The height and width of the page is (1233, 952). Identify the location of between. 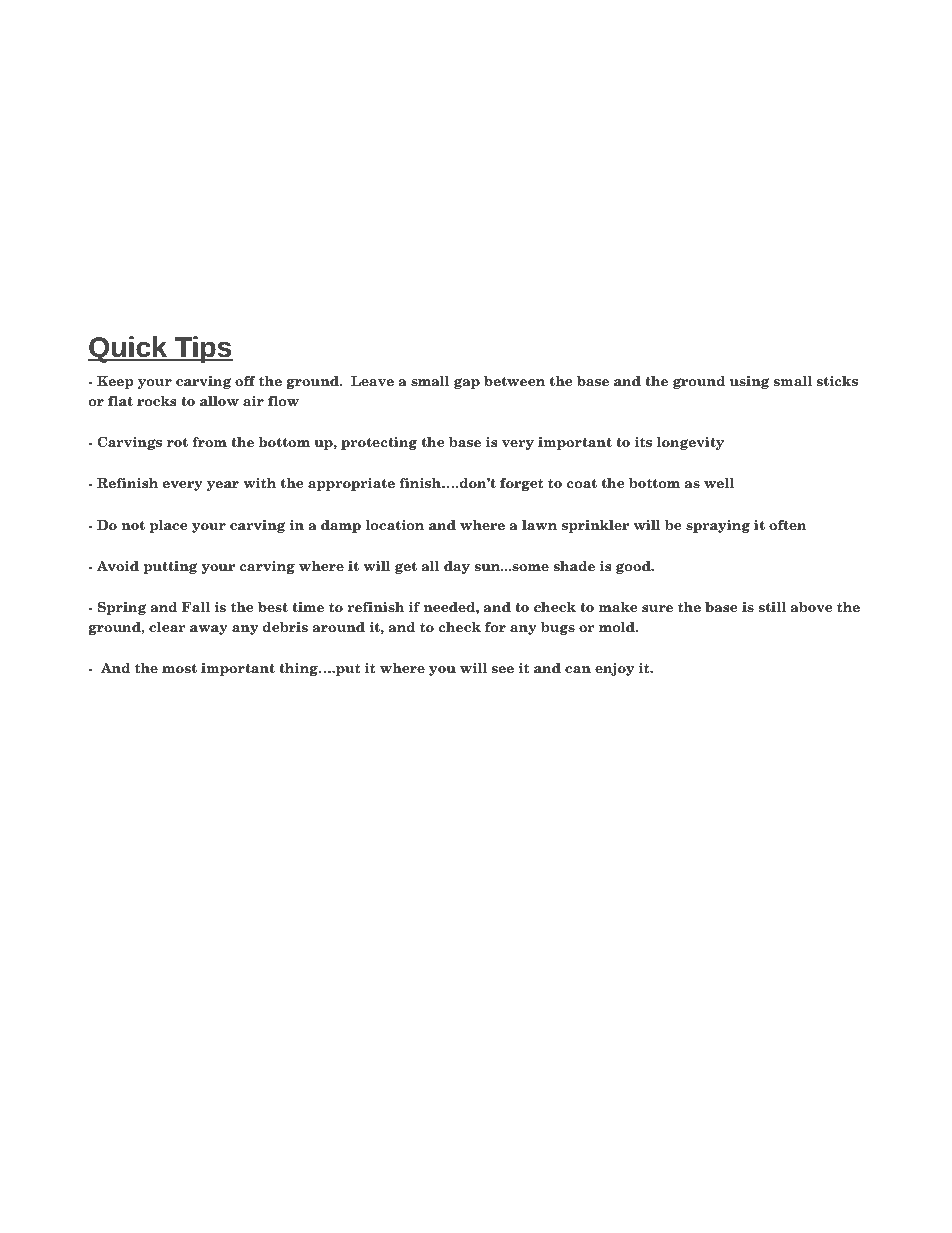
(514, 380).
